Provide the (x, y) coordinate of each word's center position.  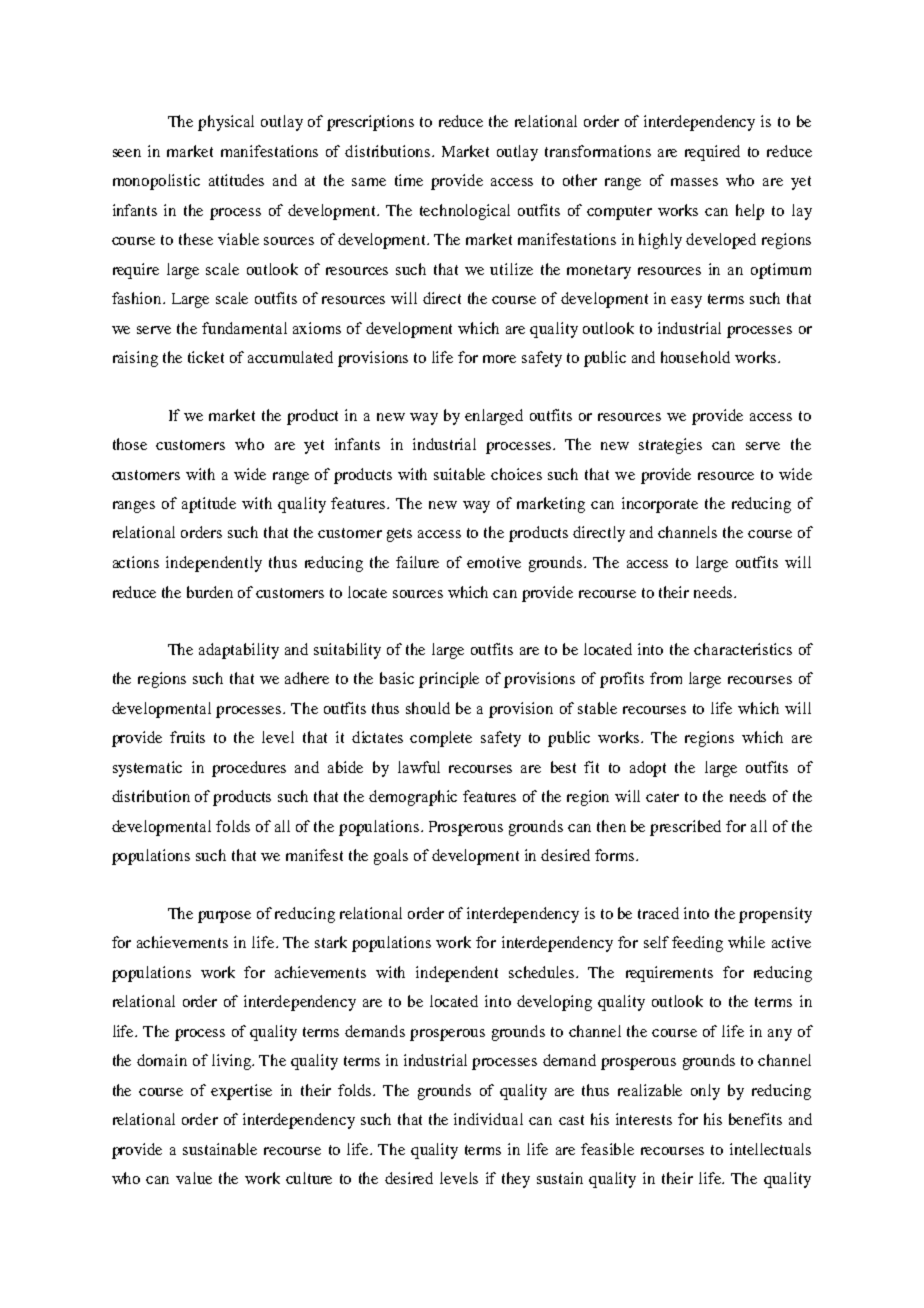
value (194, 1178)
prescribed (685, 828)
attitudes (236, 180)
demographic (413, 798)
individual (488, 1119)
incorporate (660, 505)
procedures (249, 769)
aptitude (209, 505)
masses (694, 182)
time (409, 180)
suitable (459, 474)
